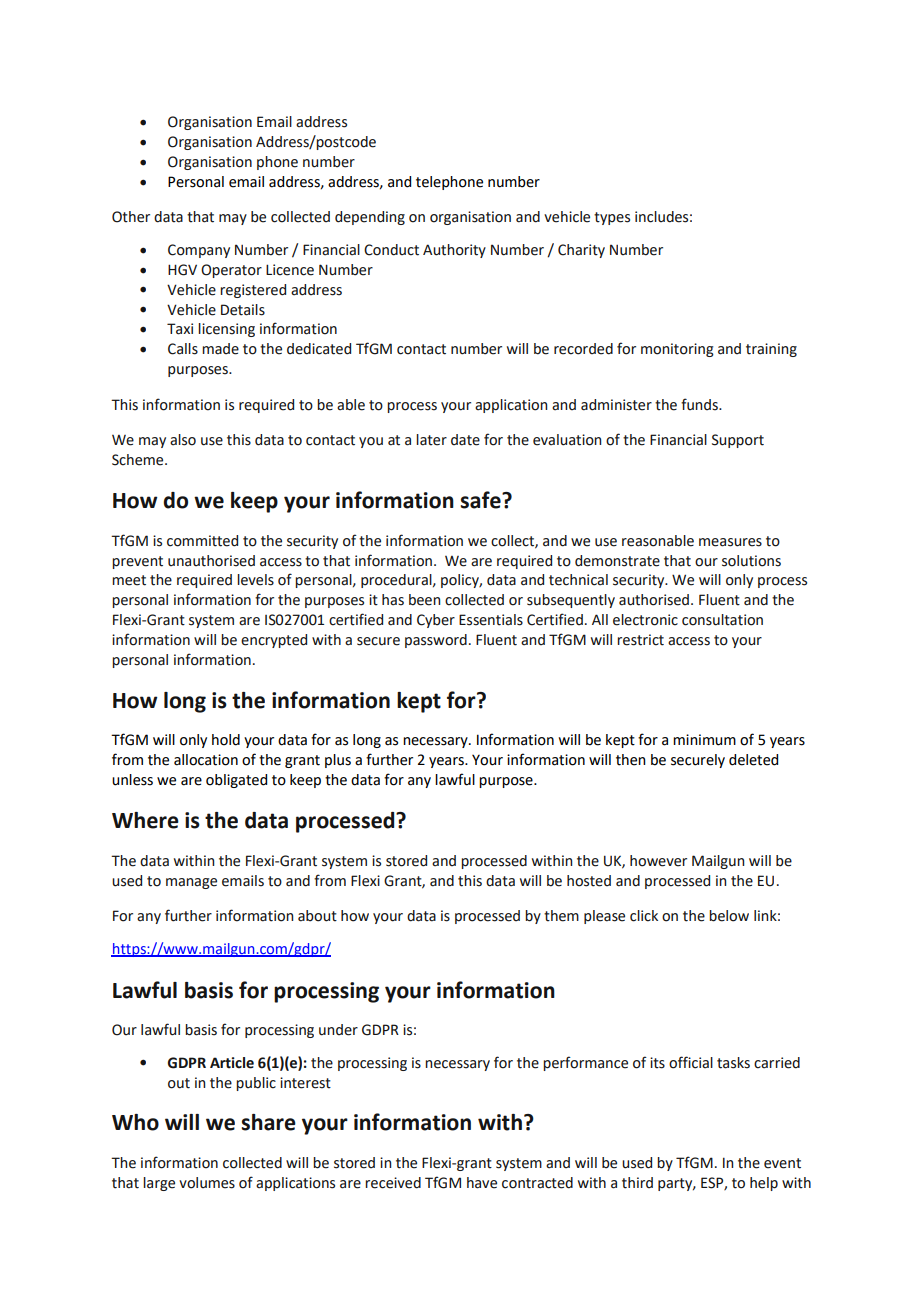 The width and height of the screenshot is (924, 1308). What do you see at coordinates (199, 251) in the screenshot?
I see `Company` at bounding box center [199, 251].
